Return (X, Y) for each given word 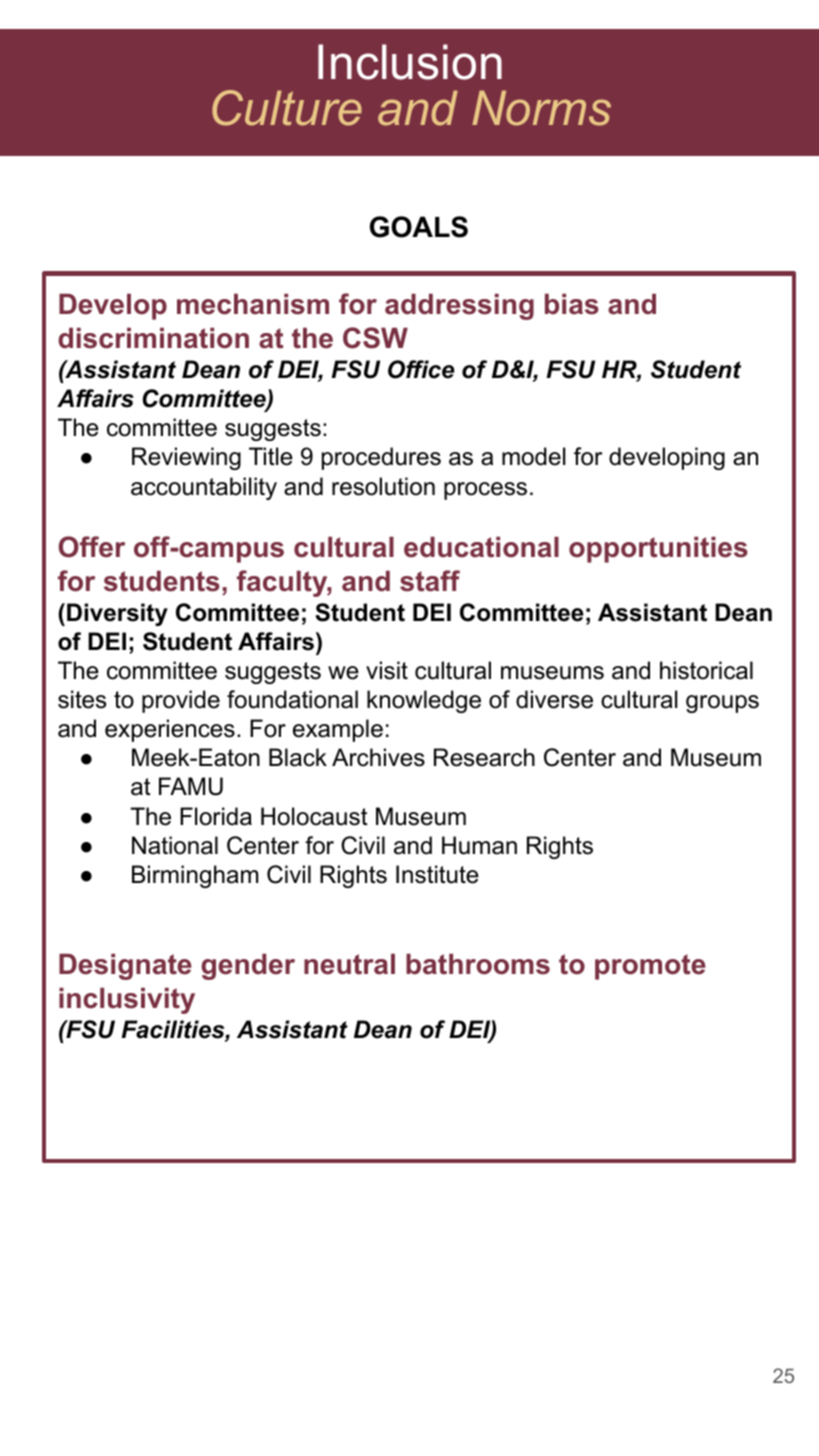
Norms (541, 108)
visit (387, 670)
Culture (287, 108)
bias (572, 304)
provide (181, 701)
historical (706, 670)
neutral (349, 964)
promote (650, 967)
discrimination (153, 338)
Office (421, 369)
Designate (125, 967)
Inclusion (410, 62)
